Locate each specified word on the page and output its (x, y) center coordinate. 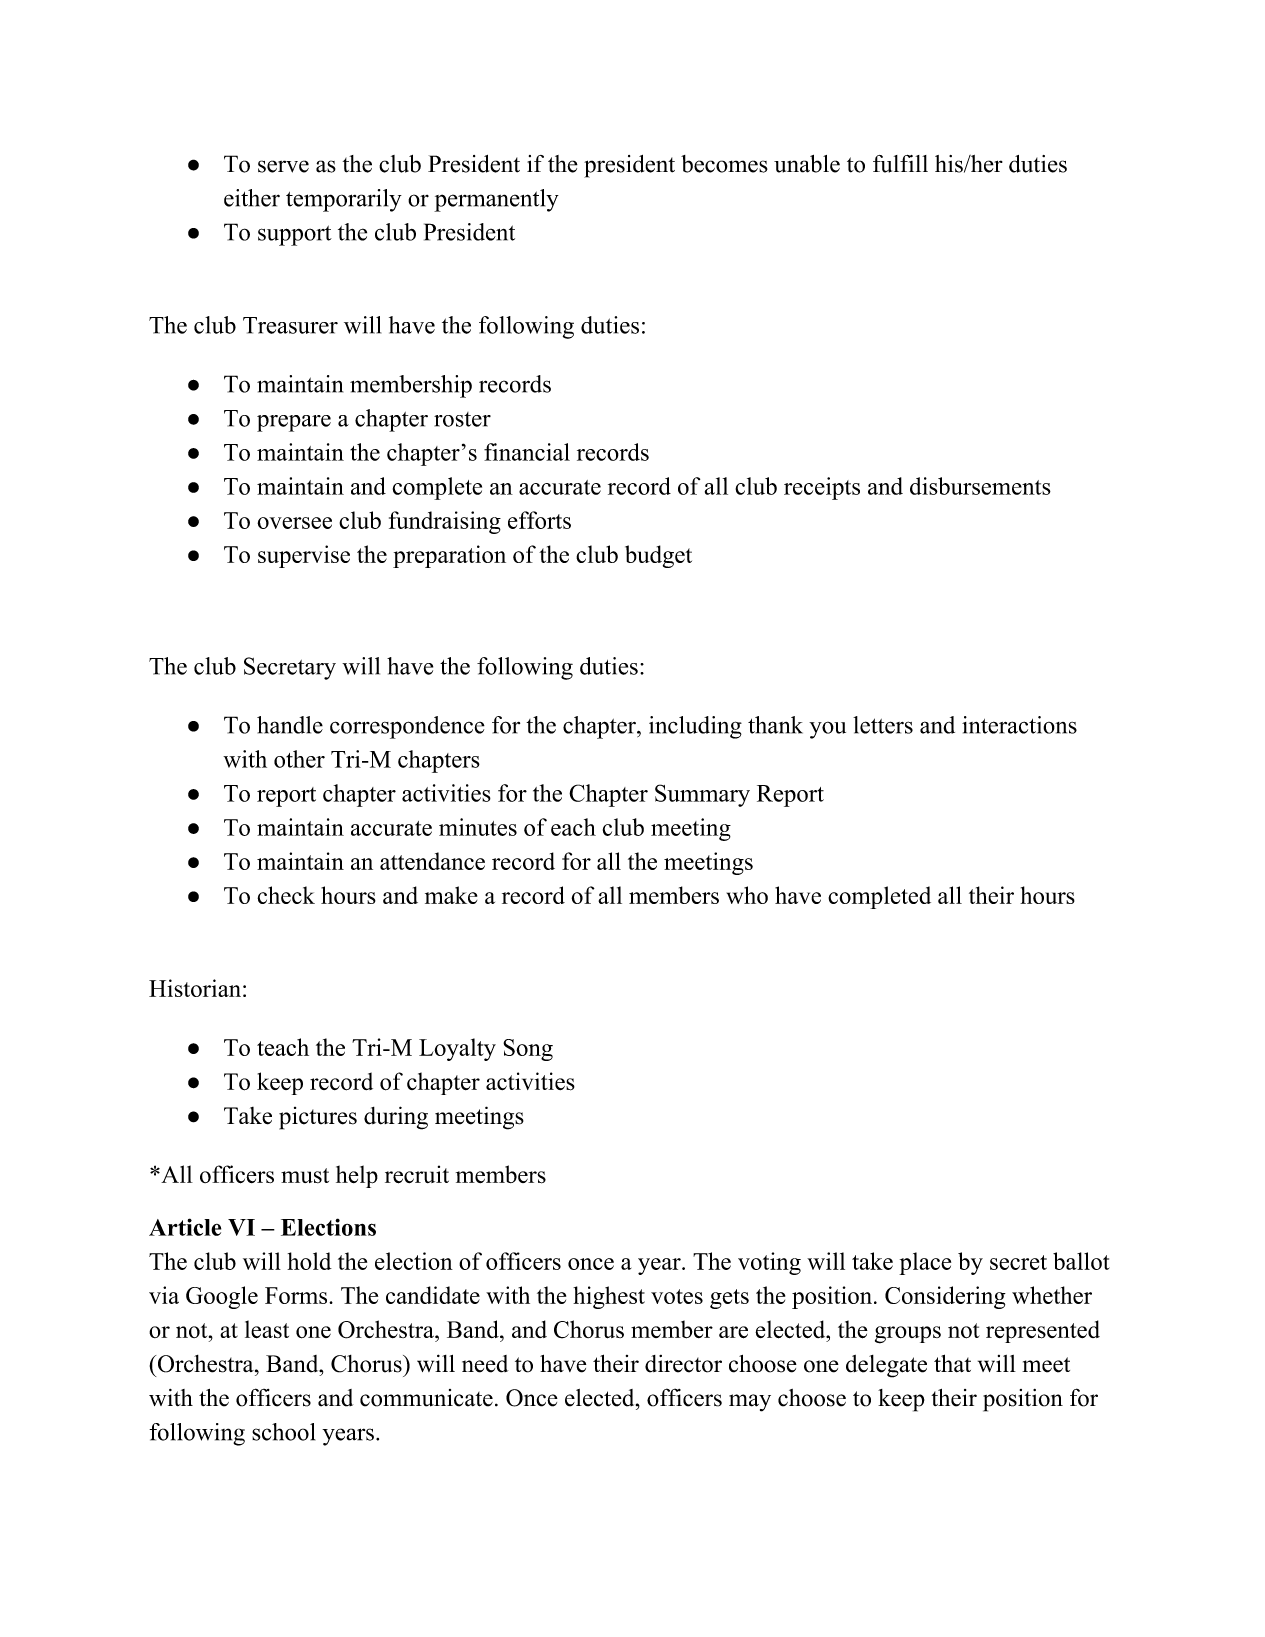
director (683, 1364)
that (952, 1363)
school (283, 1432)
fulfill (900, 164)
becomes (724, 164)
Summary (702, 795)
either (252, 198)
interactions (1019, 725)
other (299, 759)
